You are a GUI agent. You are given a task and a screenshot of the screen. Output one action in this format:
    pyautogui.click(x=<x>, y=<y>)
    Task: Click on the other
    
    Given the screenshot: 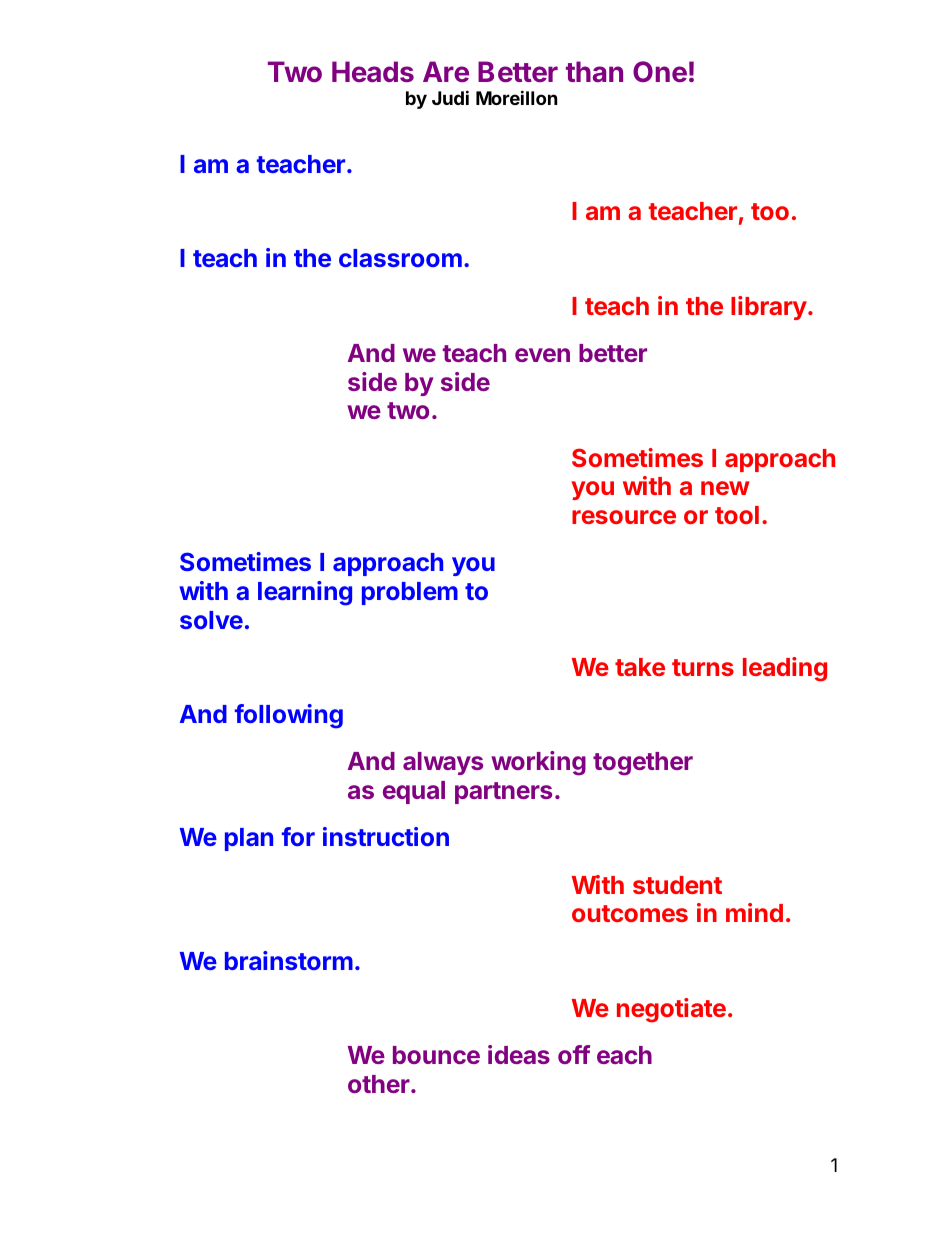 What is the action you would take?
    pyautogui.click(x=380, y=1084)
